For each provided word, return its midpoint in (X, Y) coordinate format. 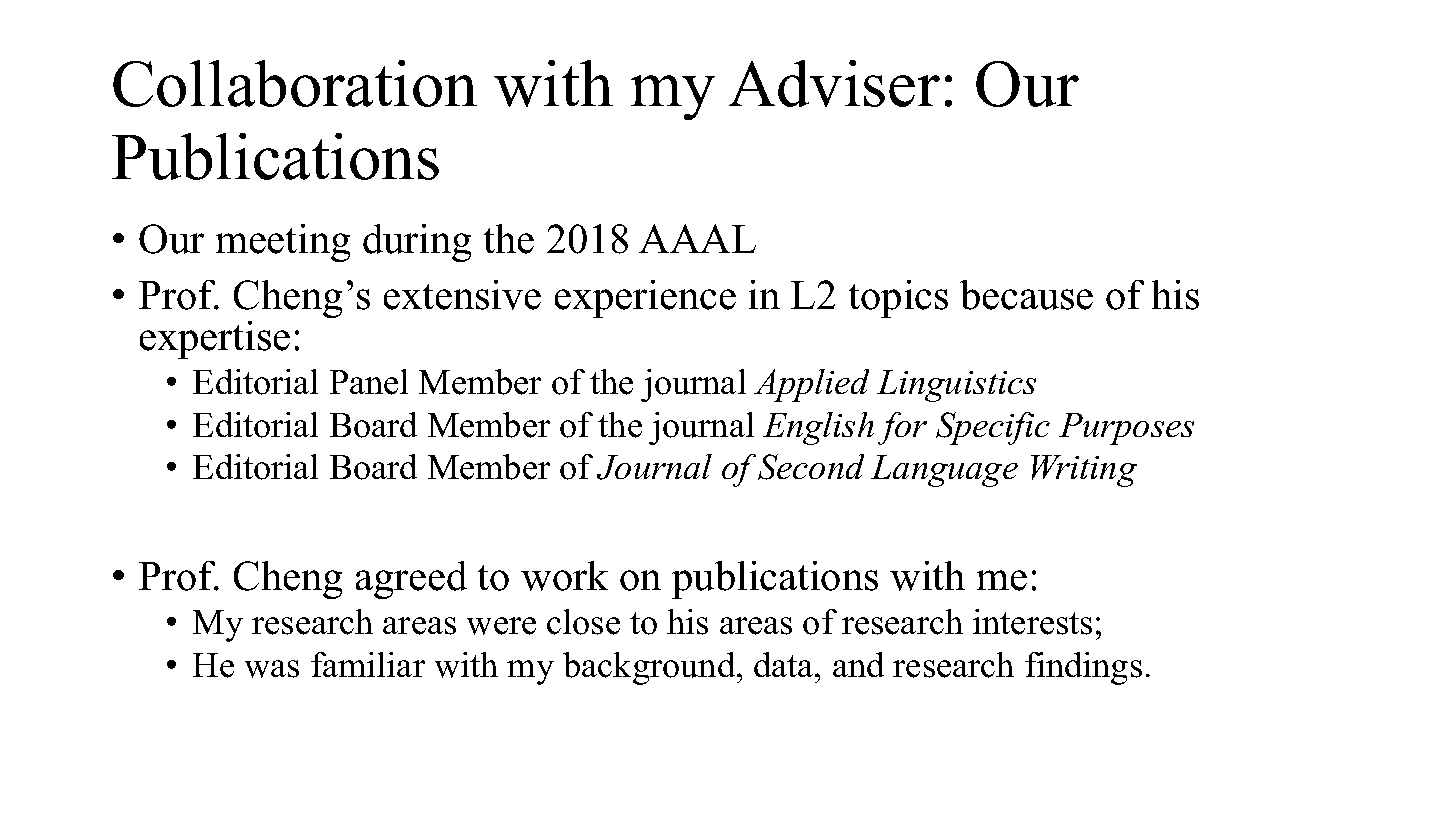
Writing (1084, 471)
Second (811, 467)
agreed (411, 580)
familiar (368, 664)
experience (645, 299)
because (1026, 295)
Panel (369, 382)
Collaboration (295, 83)
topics (898, 299)
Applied (811, 385)
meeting (283, 243)
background (650, 668)
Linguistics (956, 386)
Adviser (834, 83)
